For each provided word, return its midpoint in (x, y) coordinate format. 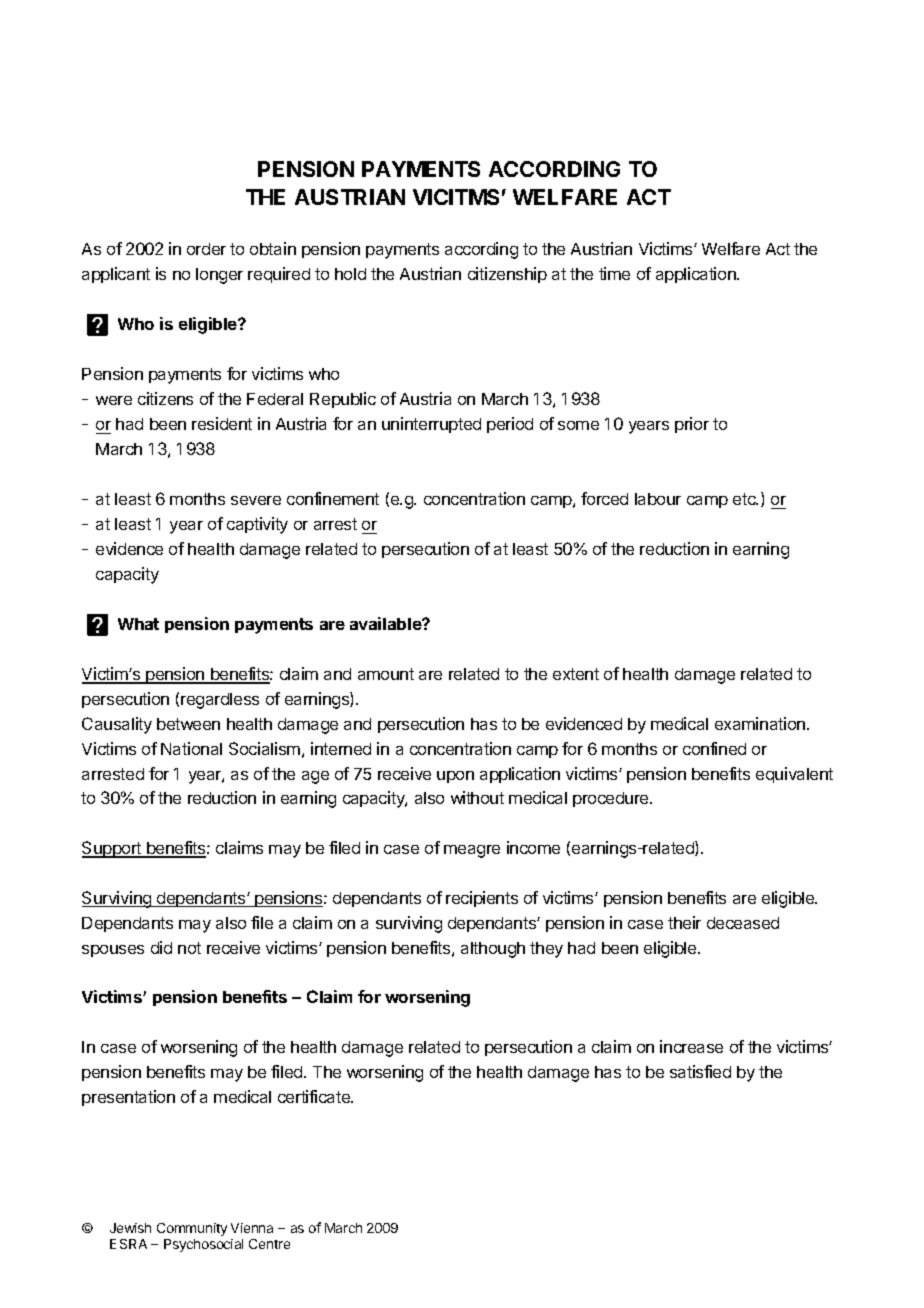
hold (350, 274)
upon (455, 777)
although (493, 950)
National (191, 748)
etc (745, 499)
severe (256, 500)
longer (219, 276)
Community (192, 1229)
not (189, 948)
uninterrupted (431, 425)
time (614, 273)
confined (714, 748)
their (684, 922)
